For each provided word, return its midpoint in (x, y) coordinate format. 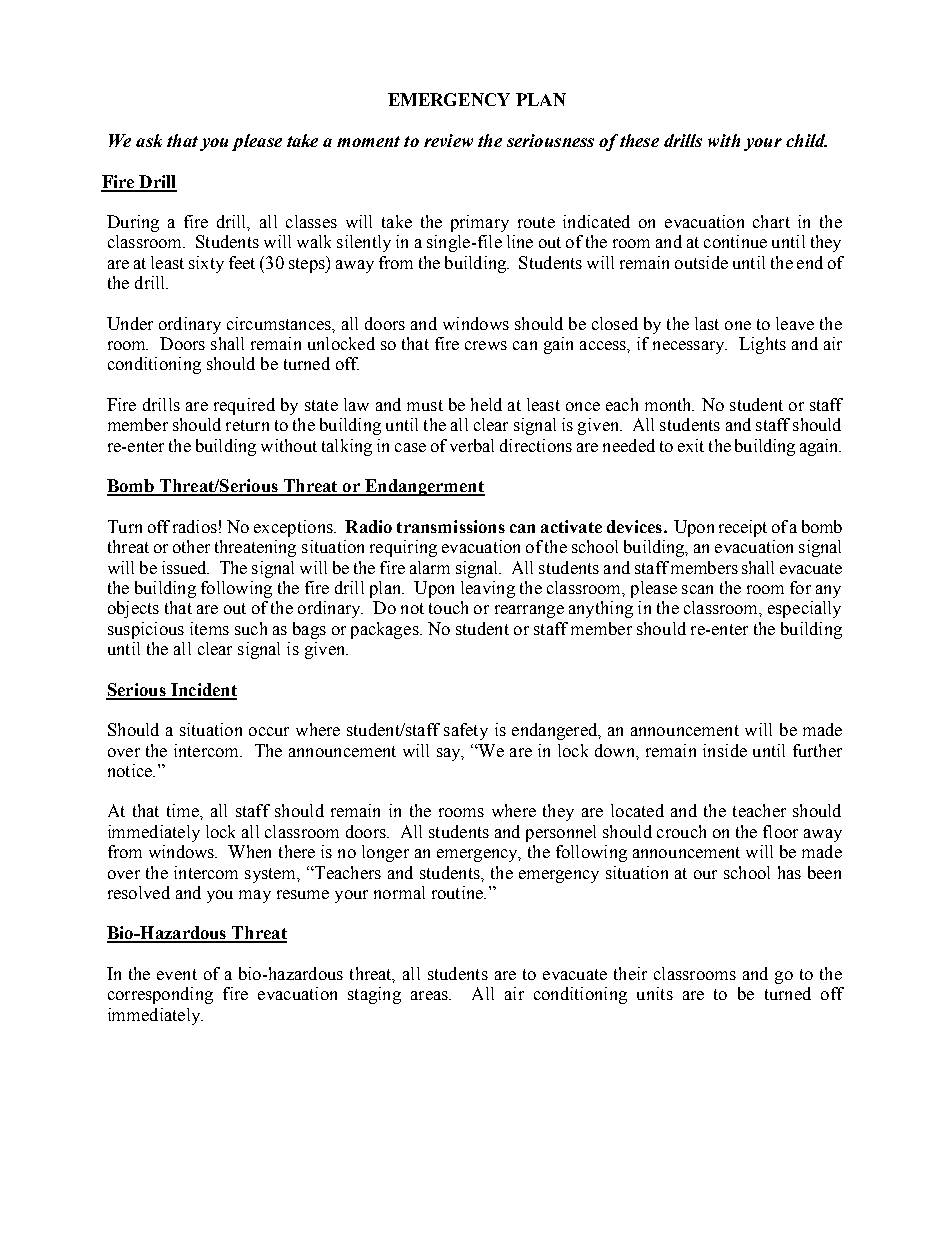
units (655, 993)
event (177, 974)
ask (149, 140)
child (806, 140)
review (448, 140)
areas (430, 995)
